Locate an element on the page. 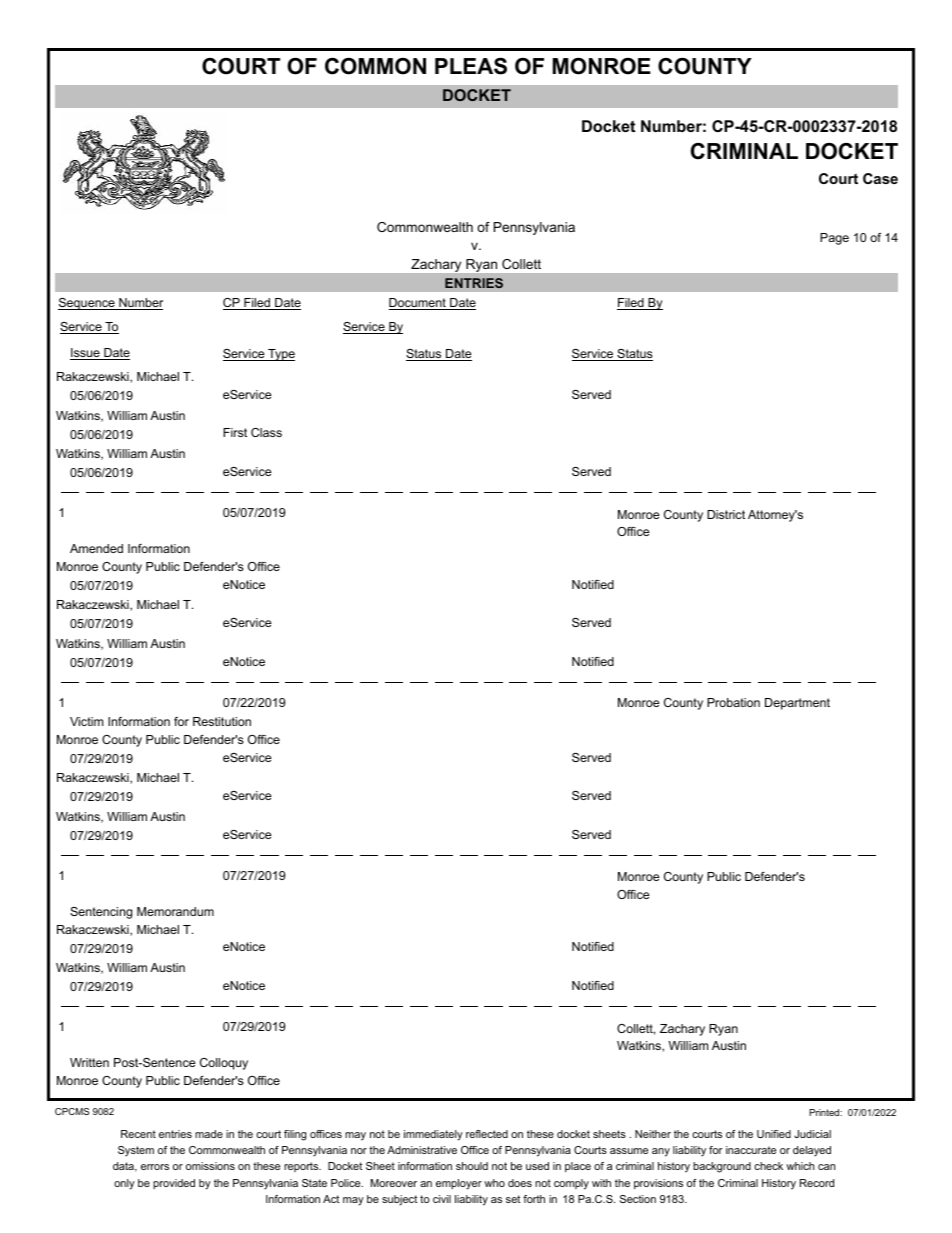 The image size is (952, 1233). should is located at coordinates (472, 1166).
